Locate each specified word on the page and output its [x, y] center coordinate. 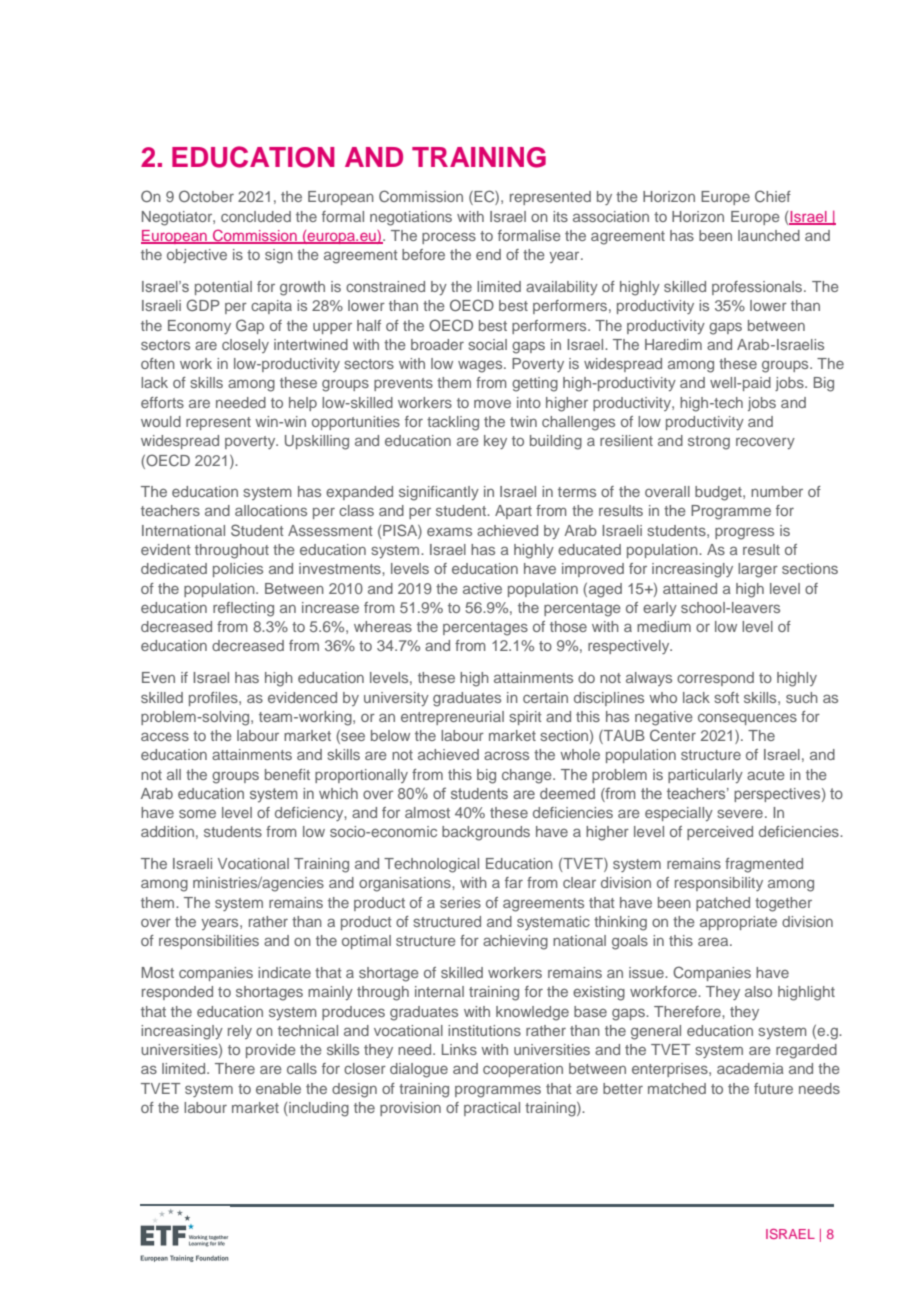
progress [744, 533]
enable [278, 1088]
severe [740, 813]
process [449, 238]
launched [769, 235]
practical [492, 1109]
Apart [513, 512]
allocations [271, 510]
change [528, 776]
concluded [256, 216]
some [197, 813]
